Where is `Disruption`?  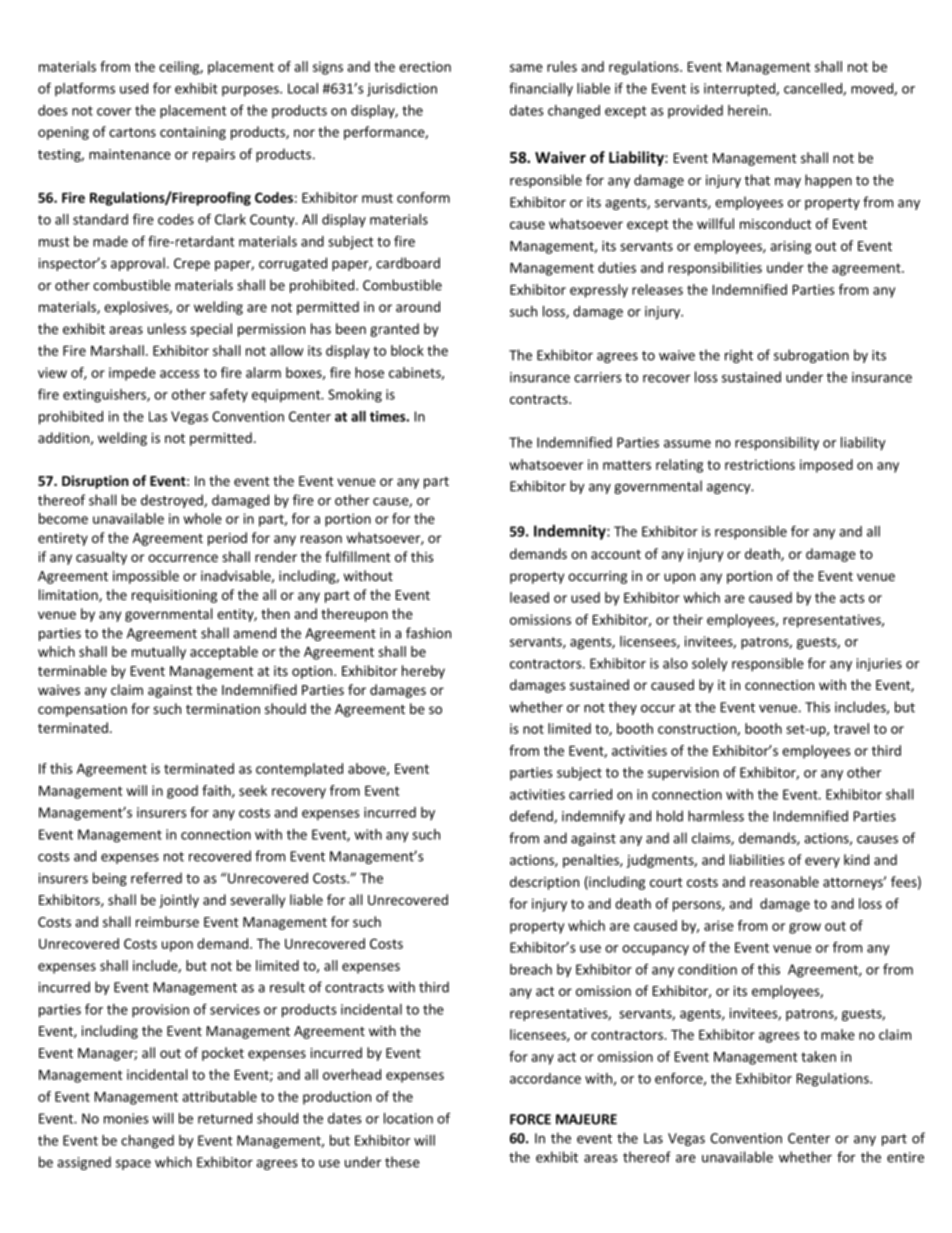
Disruption is located at coordinates (95, 482).
